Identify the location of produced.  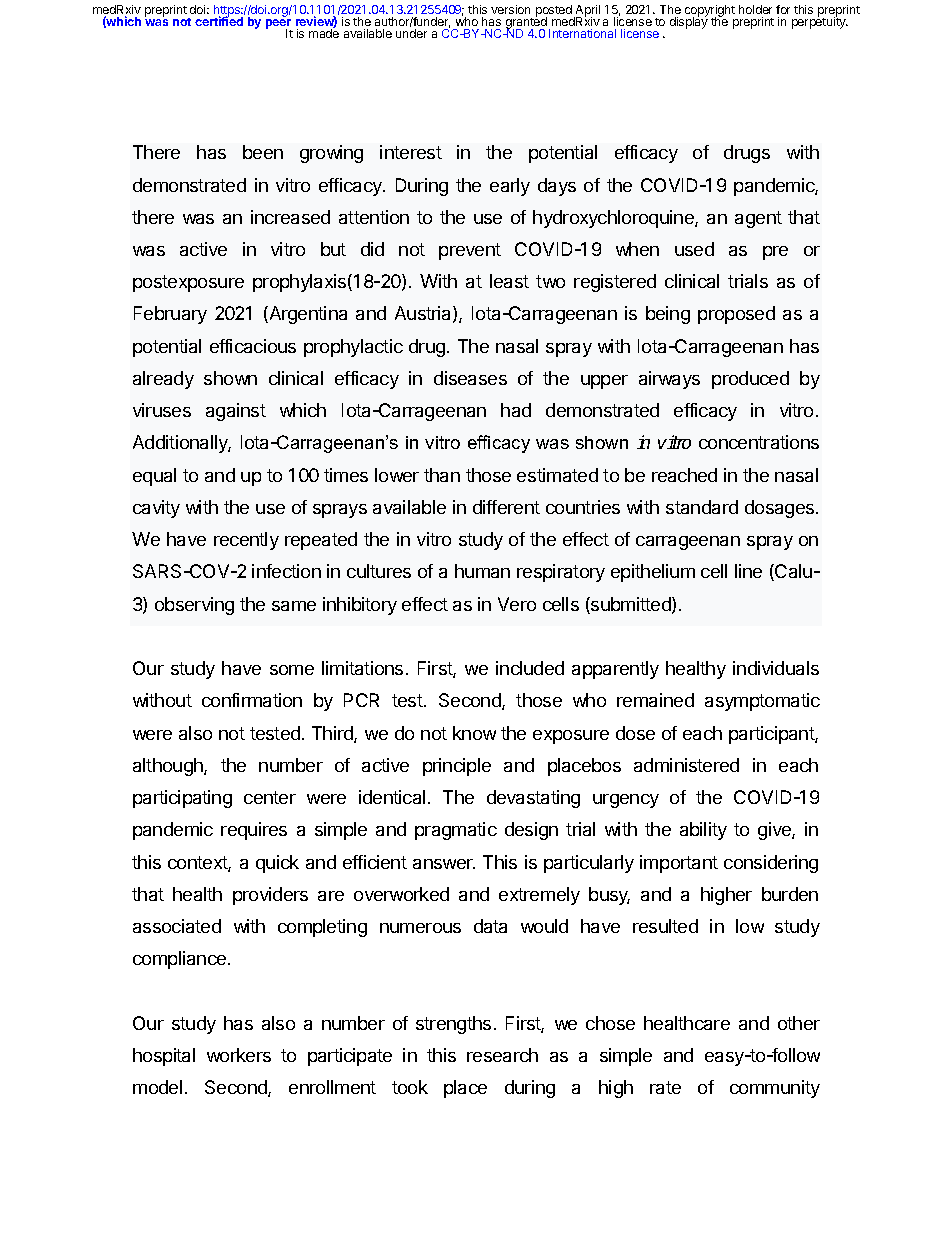
(750, 380).
